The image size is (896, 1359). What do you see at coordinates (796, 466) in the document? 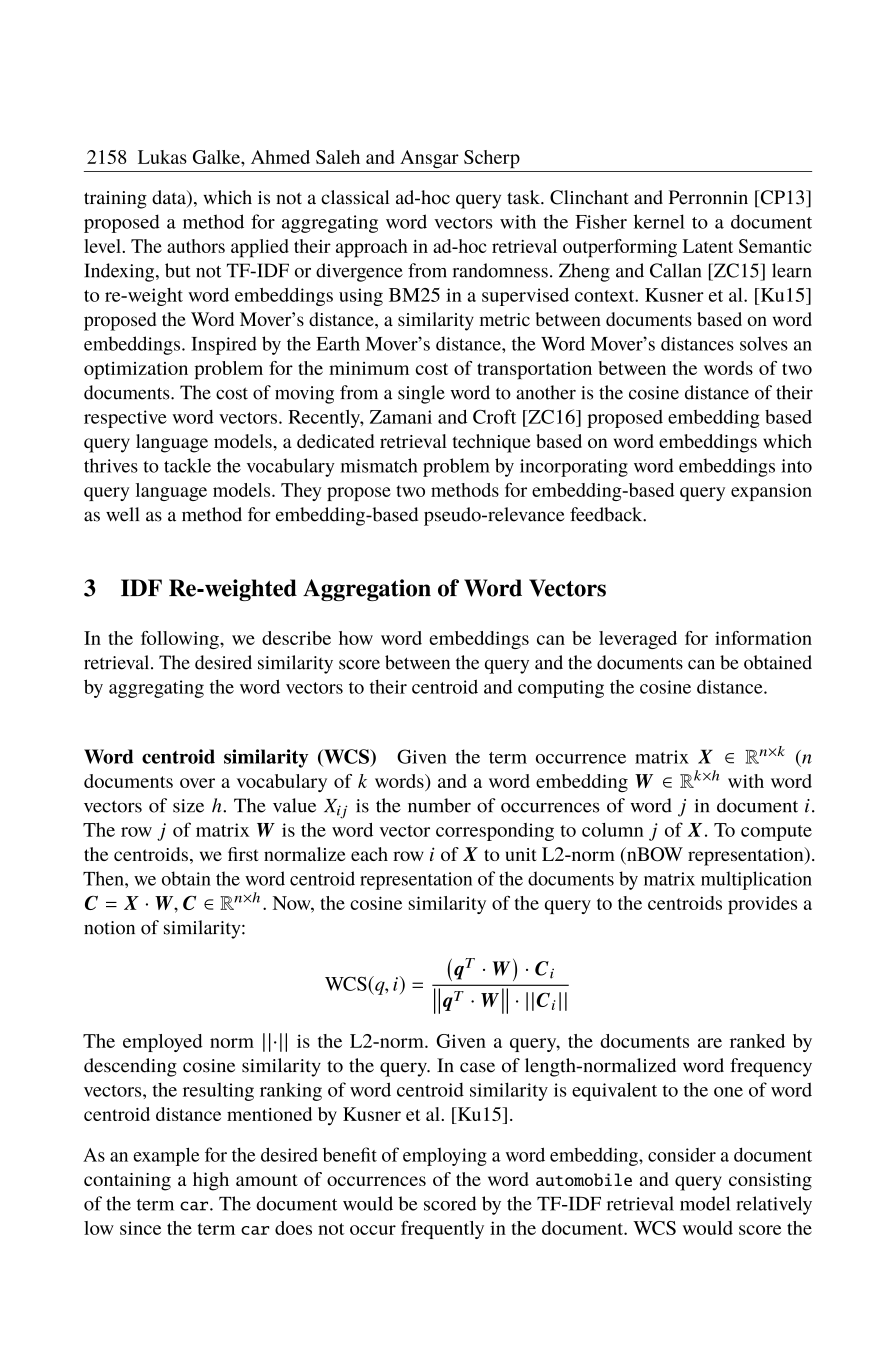
I see `into` at bounding box center [796, 466].
